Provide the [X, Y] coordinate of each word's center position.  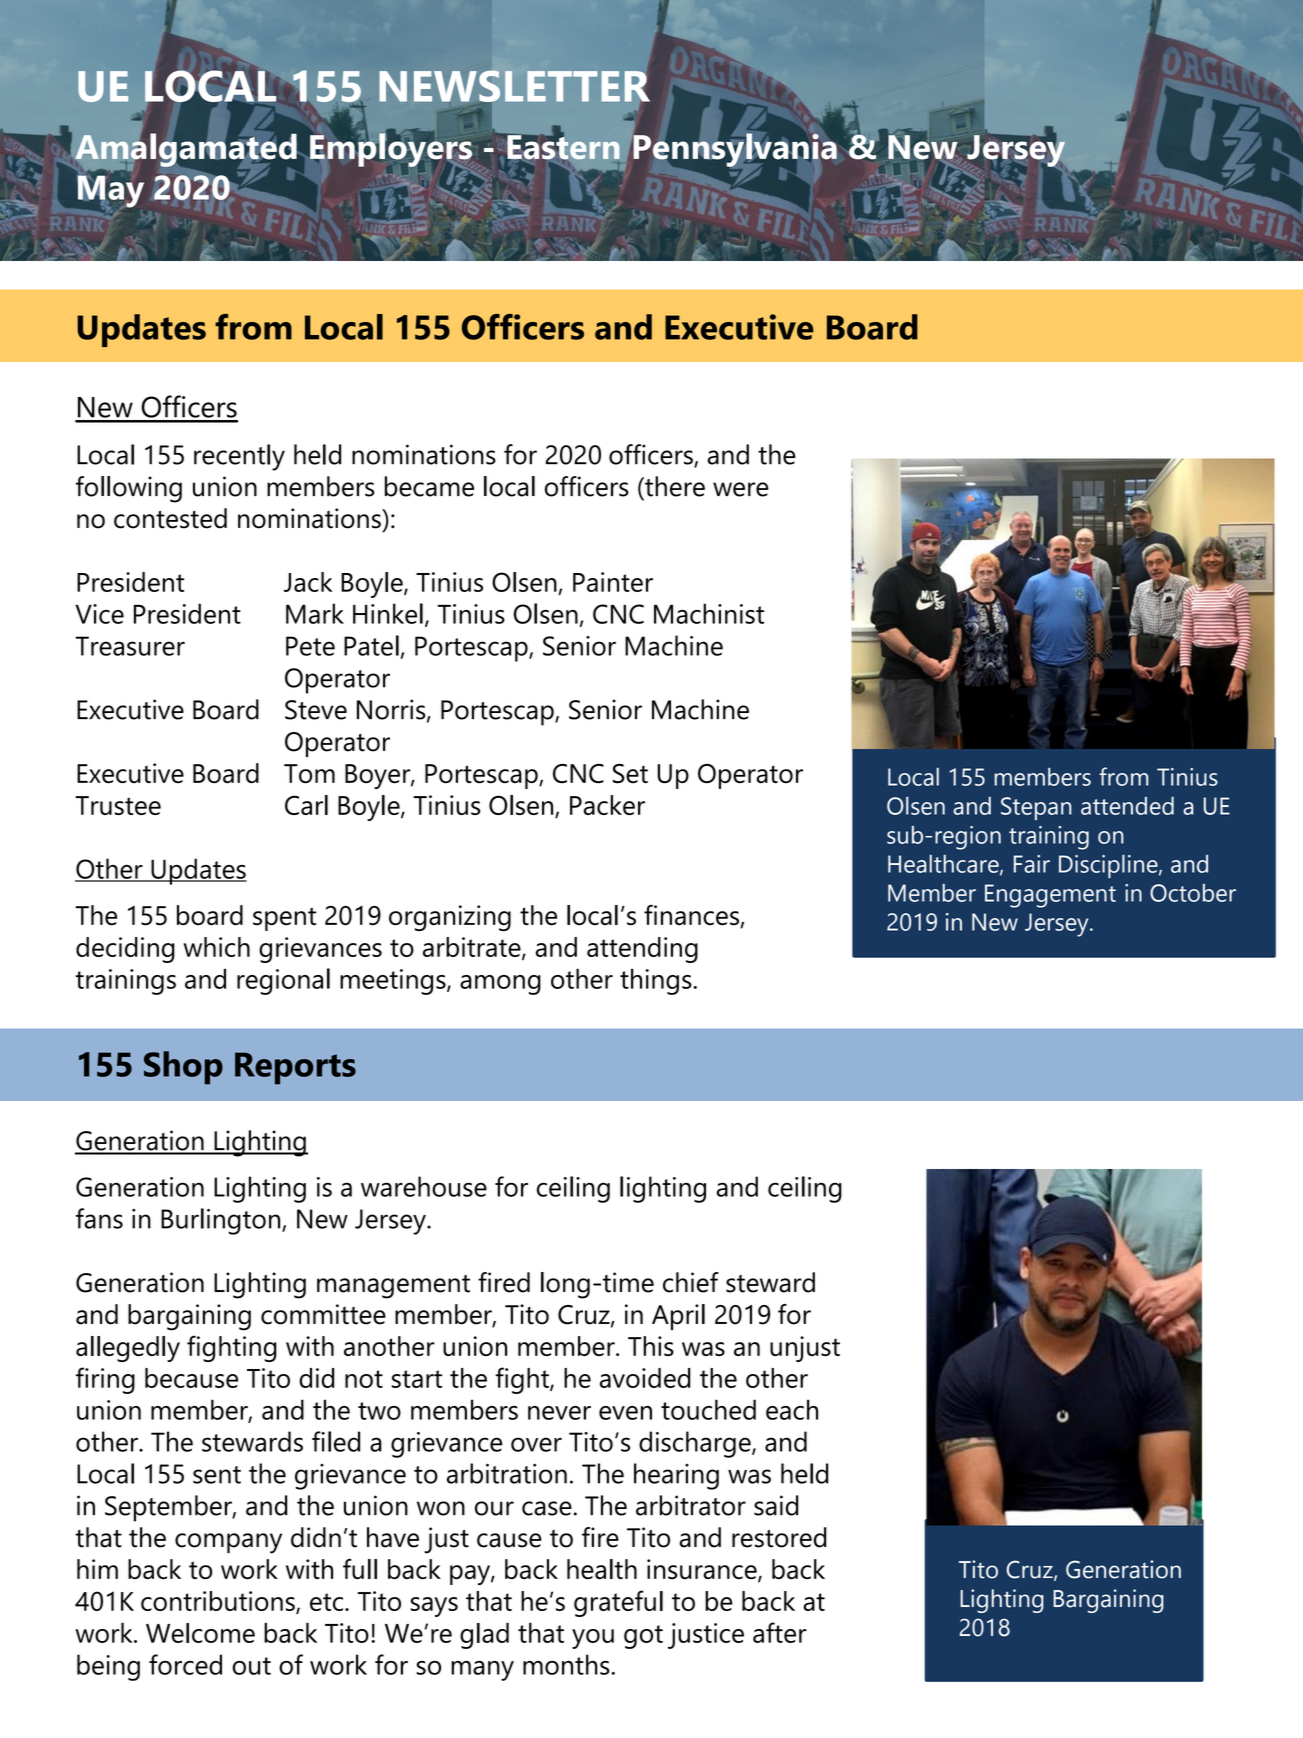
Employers [391, 149]
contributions [219, 1602]
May [111, 191]
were [741, 489]
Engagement [1050, 896]
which [216, 947]
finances [692, 916]
